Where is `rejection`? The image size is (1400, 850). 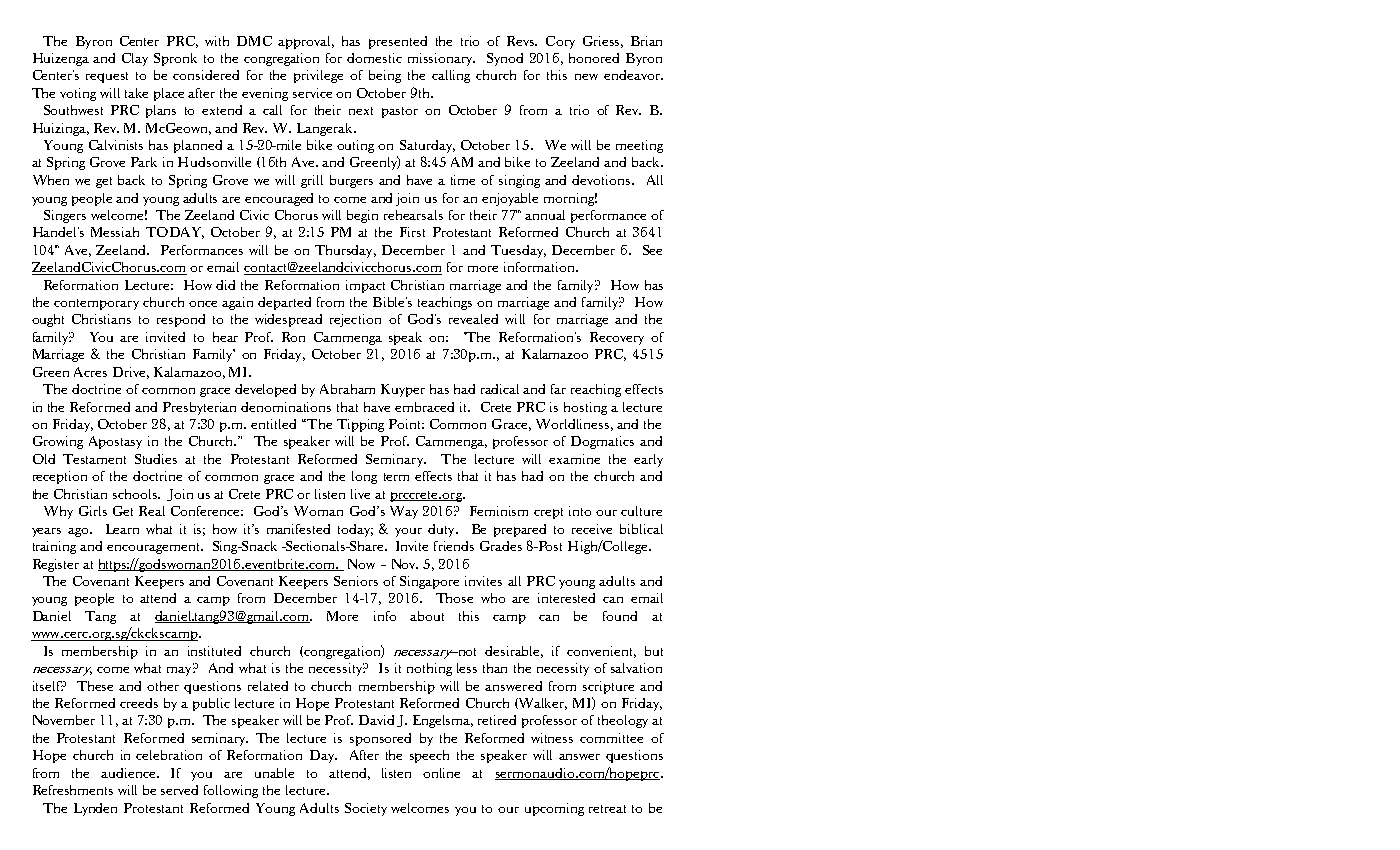 rejection is located at coordinates (355, 320).
